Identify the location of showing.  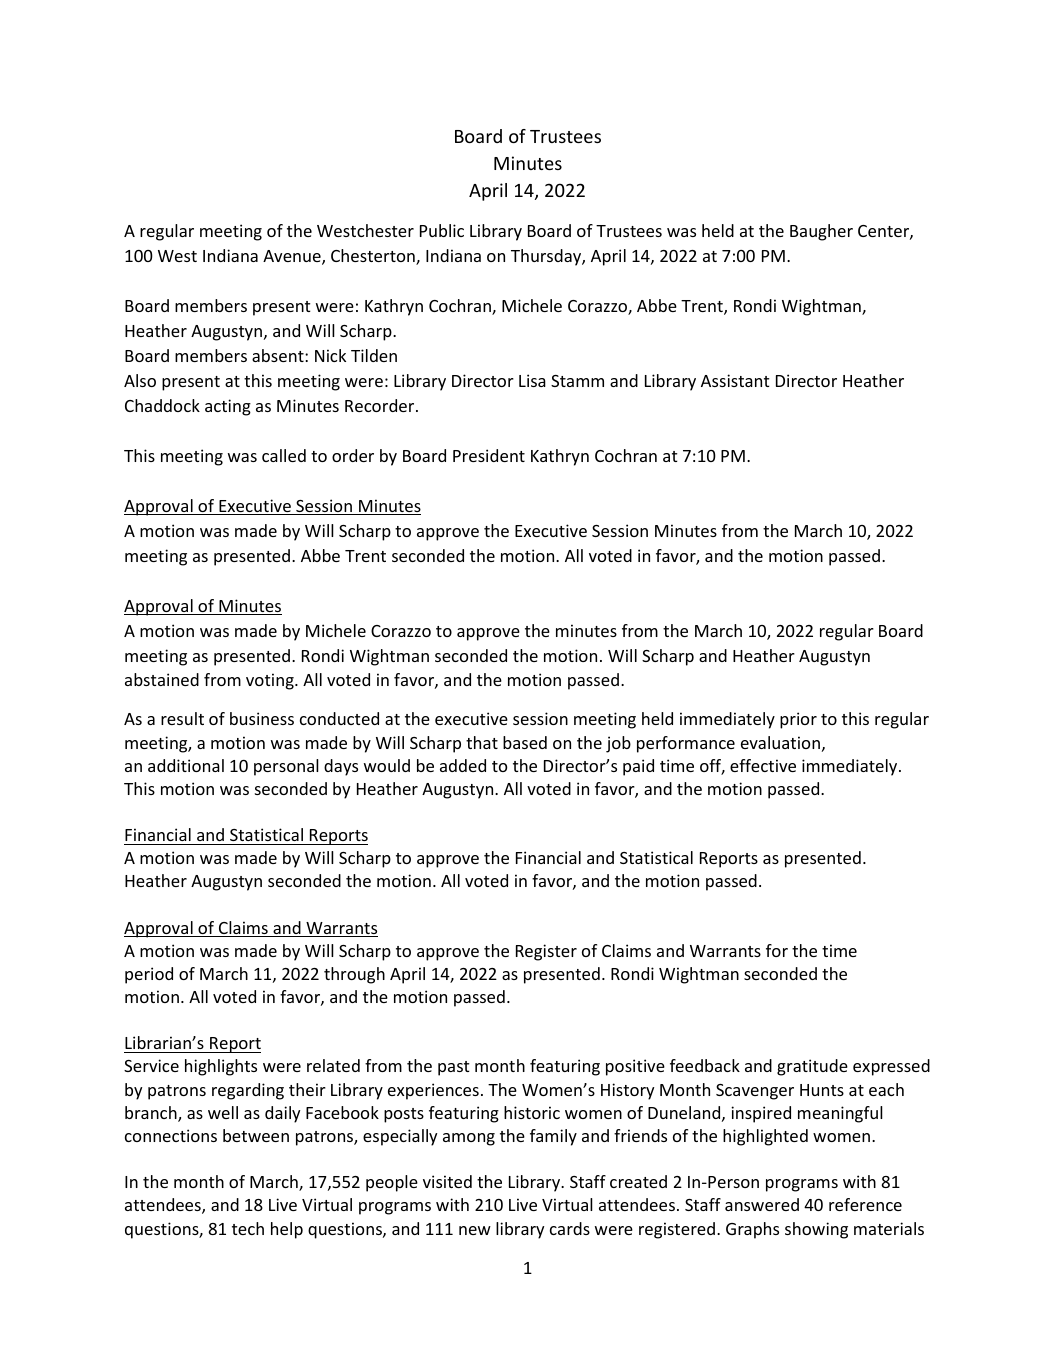
(816, 1230).
